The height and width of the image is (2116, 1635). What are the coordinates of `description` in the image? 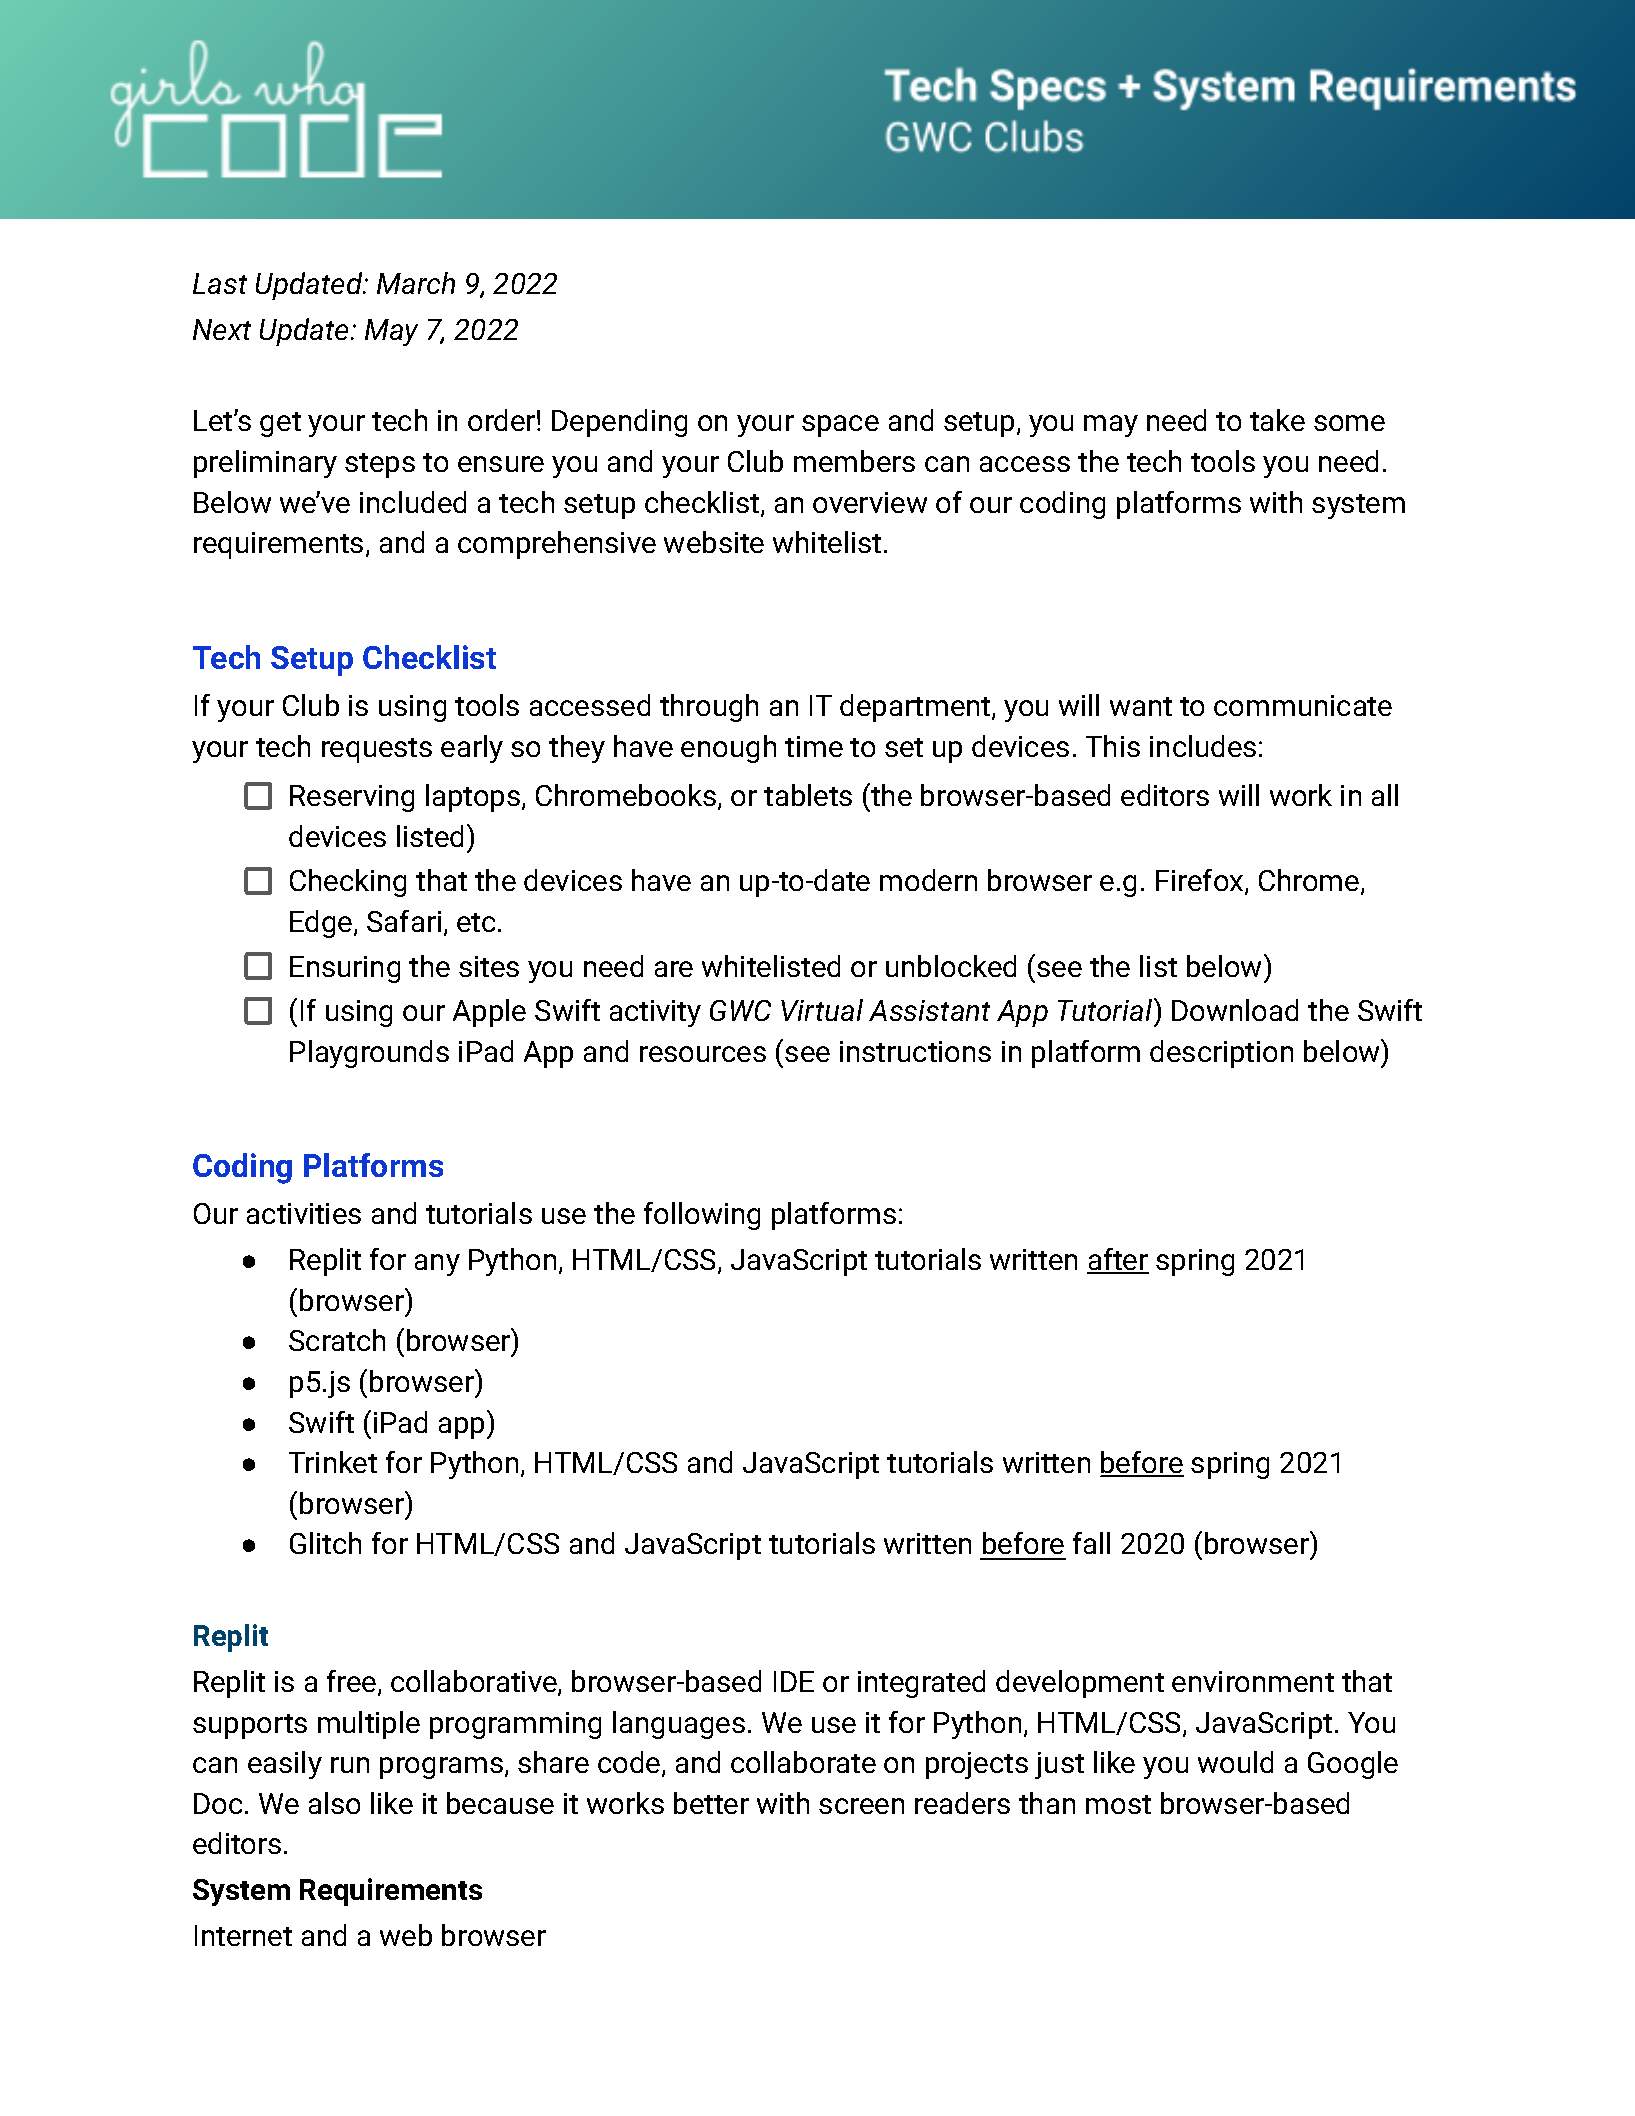 It's located at (1221, 1054).
